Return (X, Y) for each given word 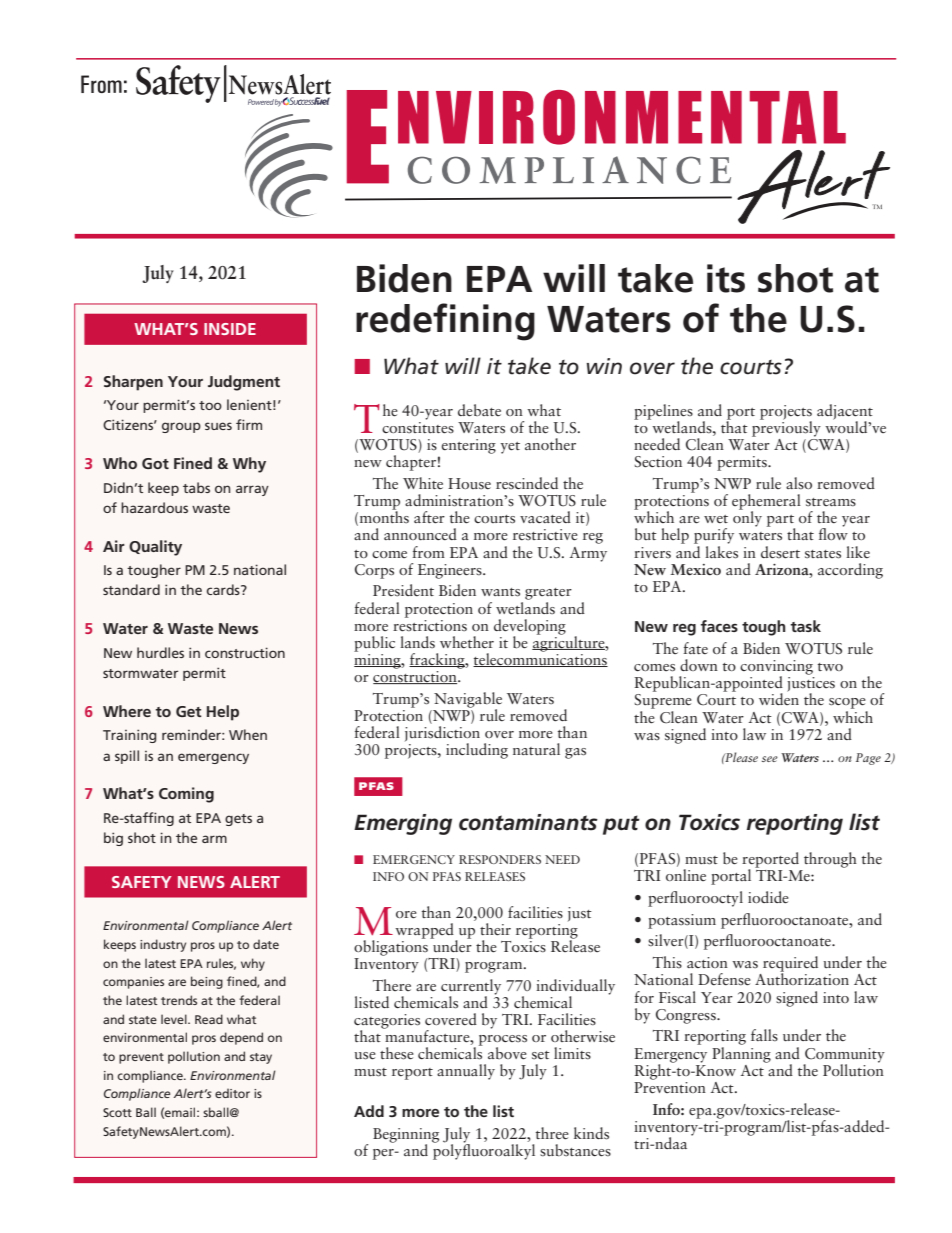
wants (500, 592)
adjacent (845, 413)
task (805, 626)
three (552, 1133)
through (830, 860)
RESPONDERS (500, 859)
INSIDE (230, 329)
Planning (741, 1053)
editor (232, 1093)
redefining (445, 322)
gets (238, 820)
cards (224, 589)
